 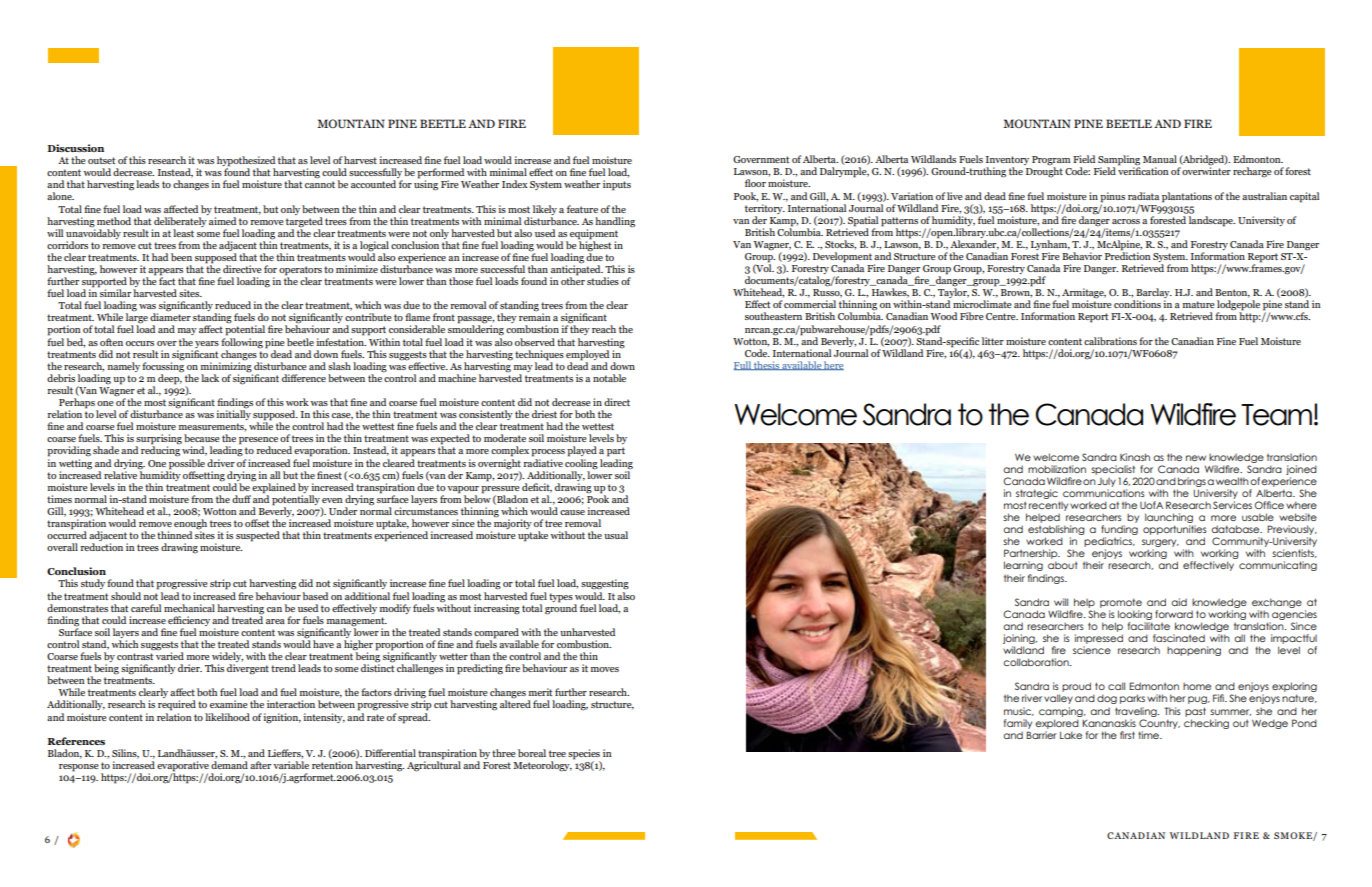 I want to click on species, so click(x=584, y=754).
